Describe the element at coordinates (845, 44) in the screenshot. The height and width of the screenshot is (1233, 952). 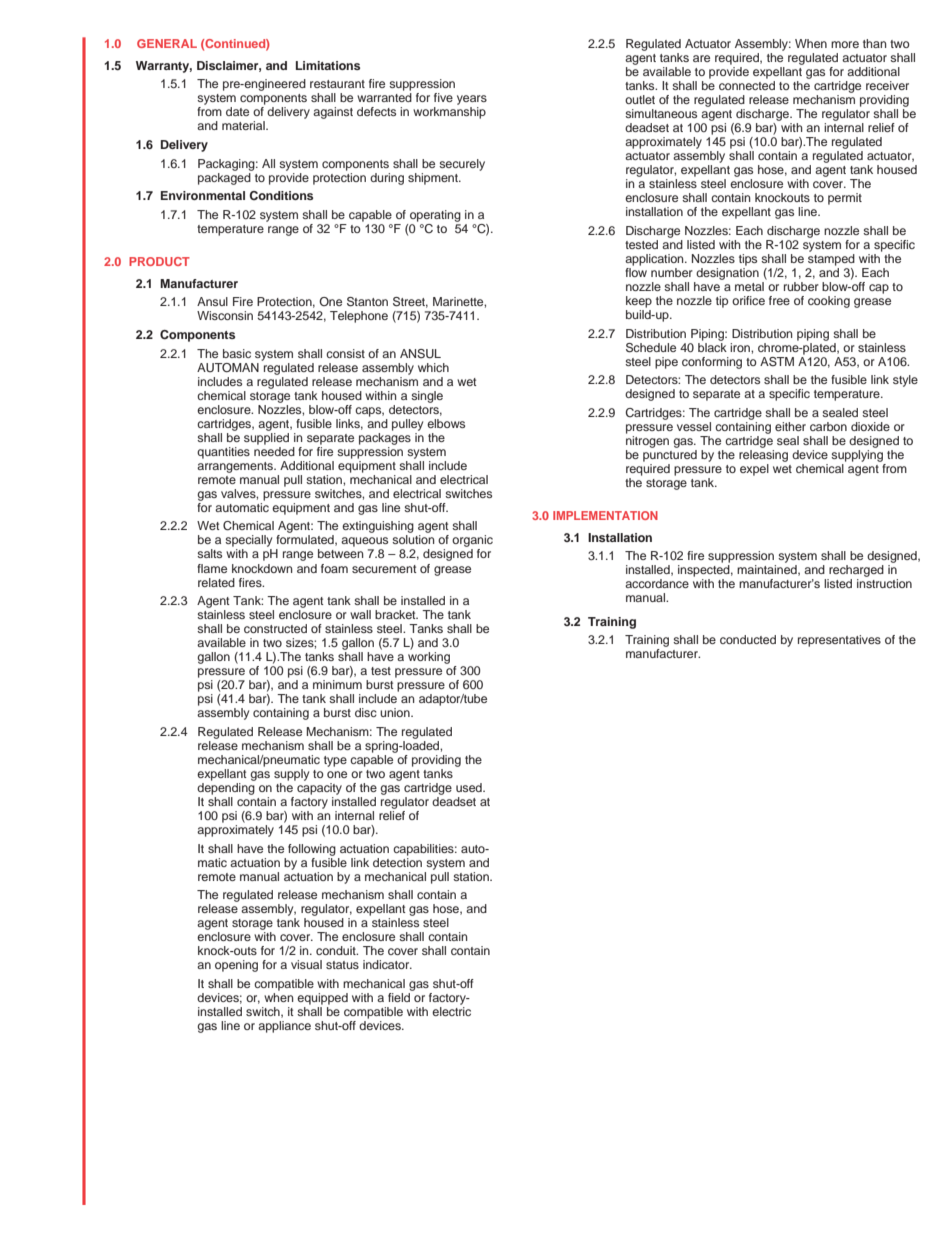
I see `more` at that location.
